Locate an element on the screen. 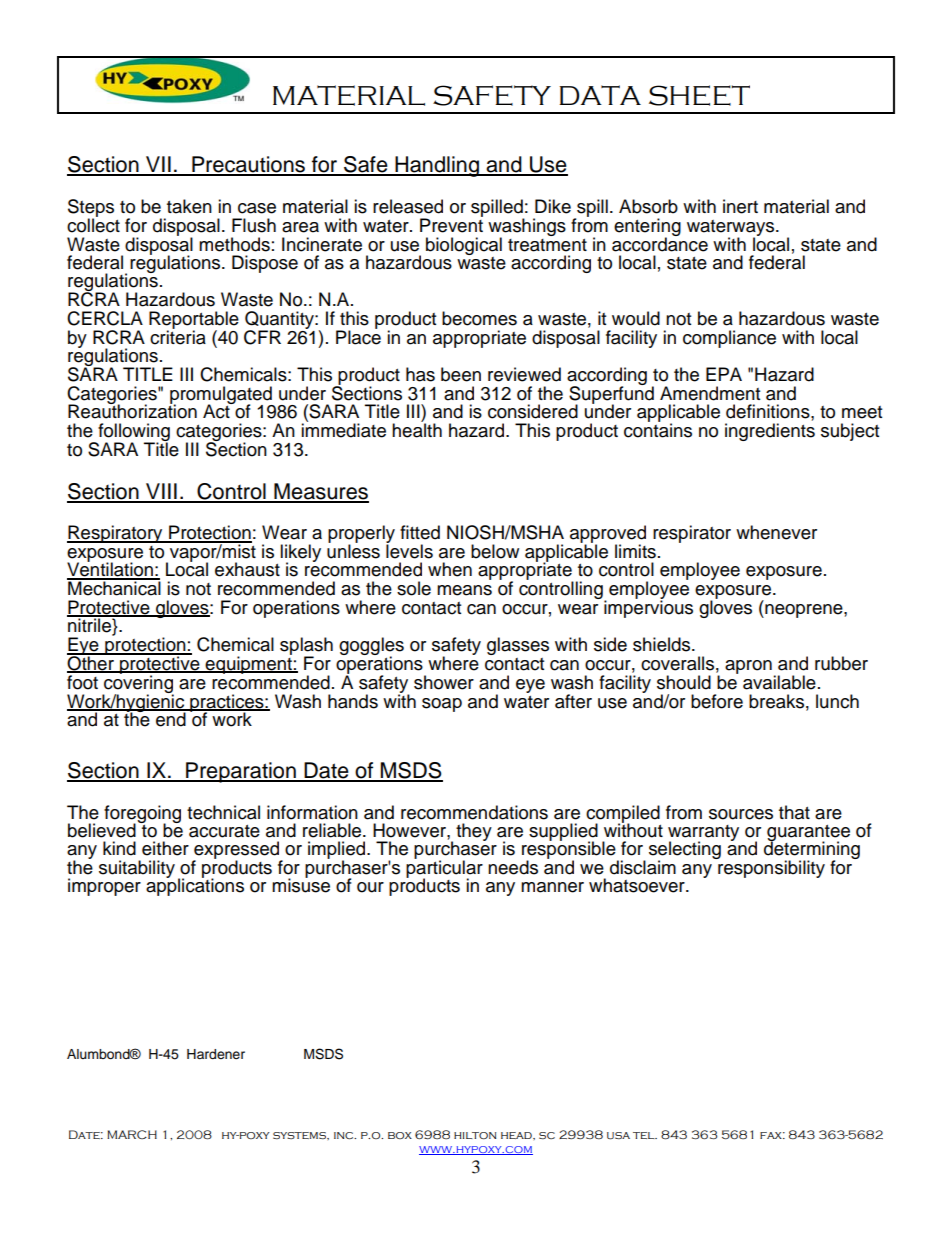  SHEET is located at coordinates (699, 95).
